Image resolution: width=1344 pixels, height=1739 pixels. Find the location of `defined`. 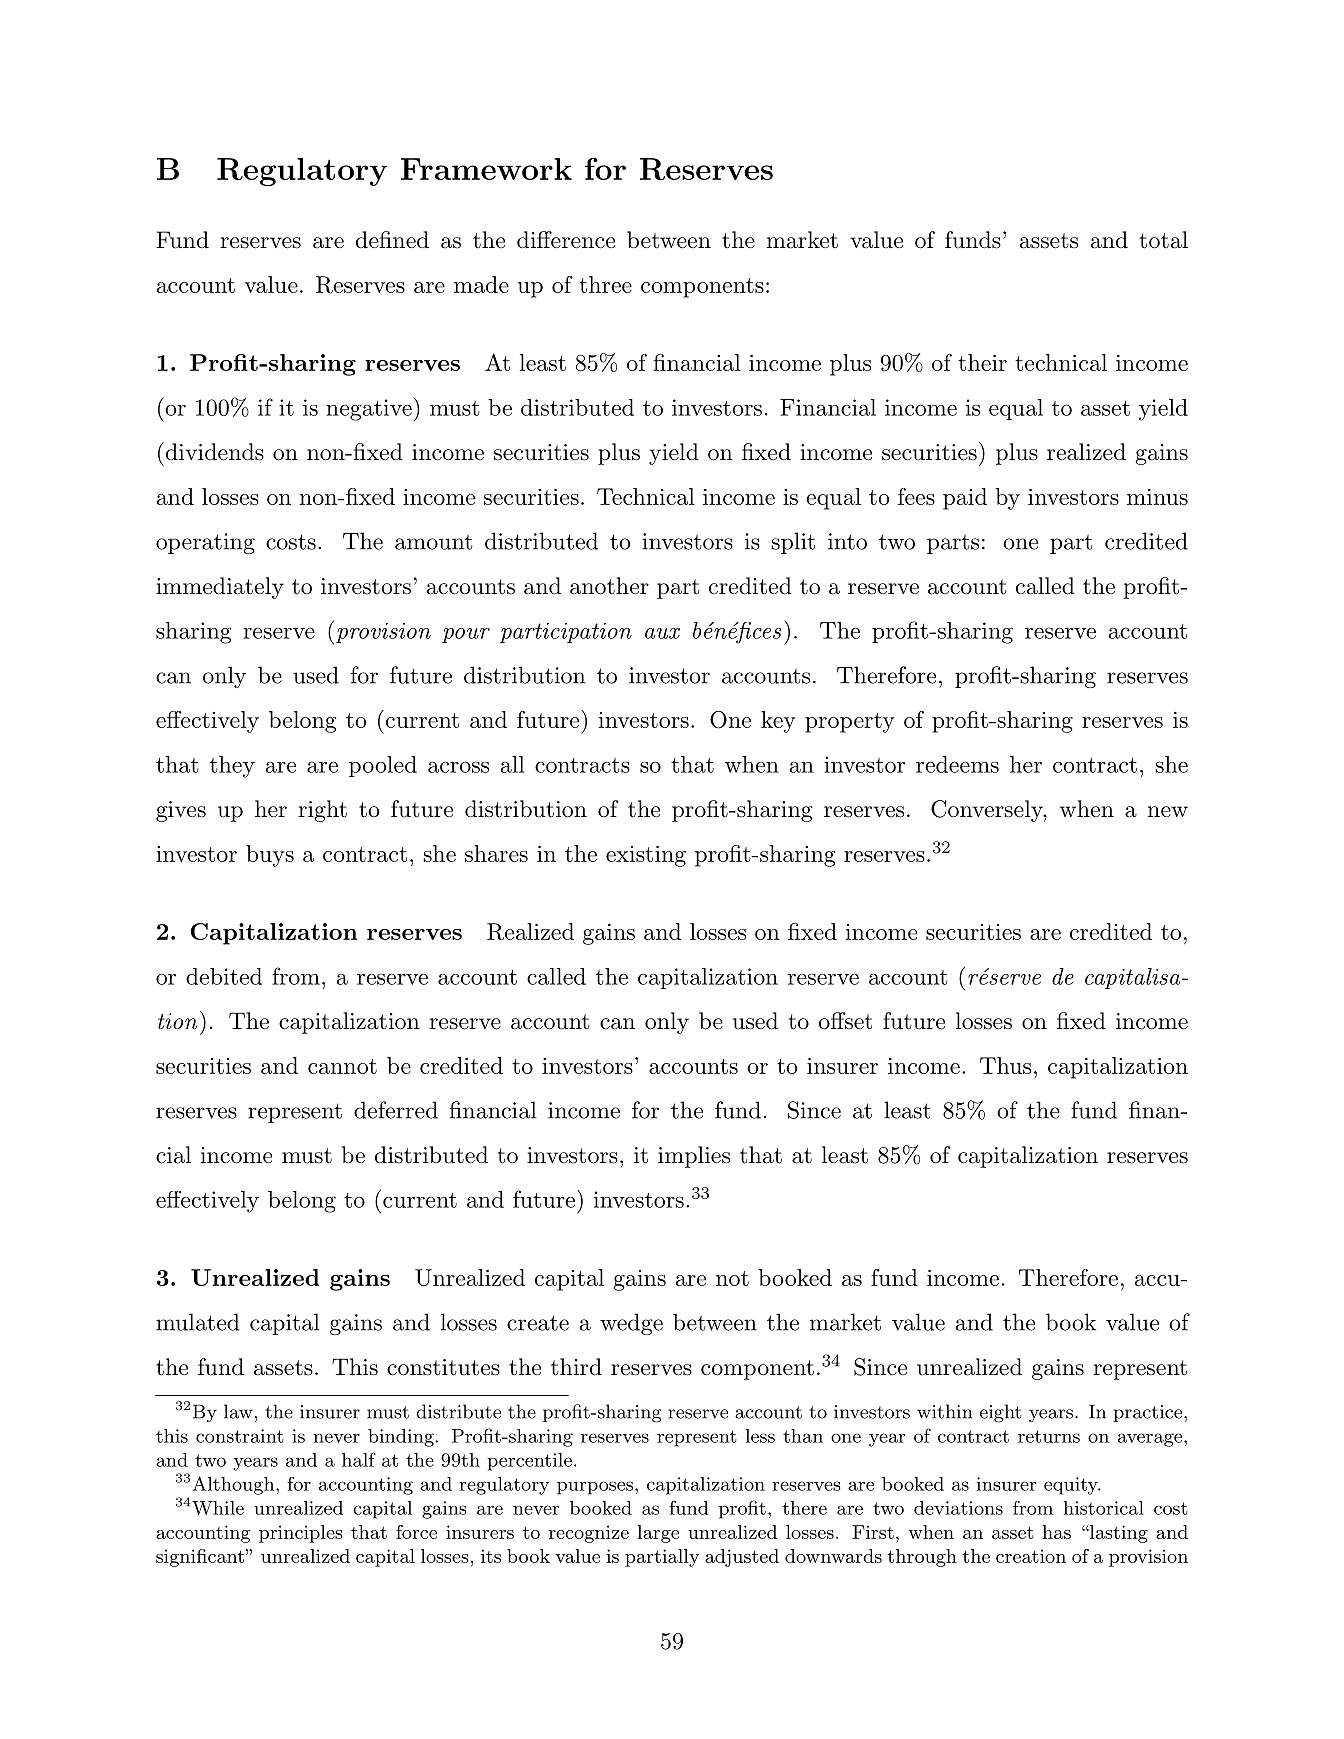

defined is located at coordinates (392, 240).
